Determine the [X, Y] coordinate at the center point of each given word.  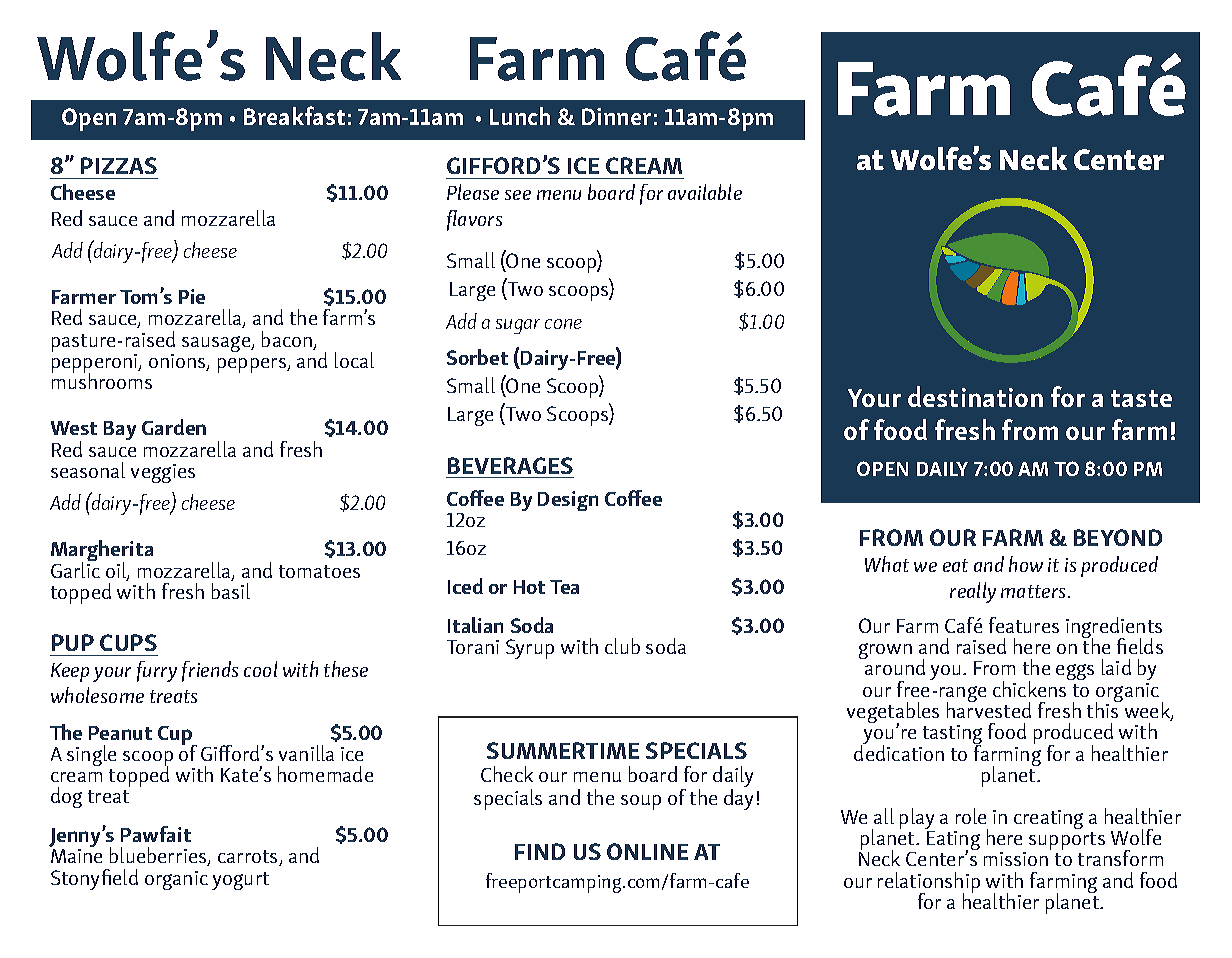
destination [975, 396]
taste [1141, 398]
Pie [192, 296]
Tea [564, 587]
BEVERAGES [510, 465]
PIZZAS [119, 165]
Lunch [520, 116]
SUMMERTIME [563, 750]
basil [231, 591]
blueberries [159, 856]
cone [563, 324]
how [1026, 564]
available [705, 192]
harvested [989, 709]
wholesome [97, 695]
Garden [174, 427]
